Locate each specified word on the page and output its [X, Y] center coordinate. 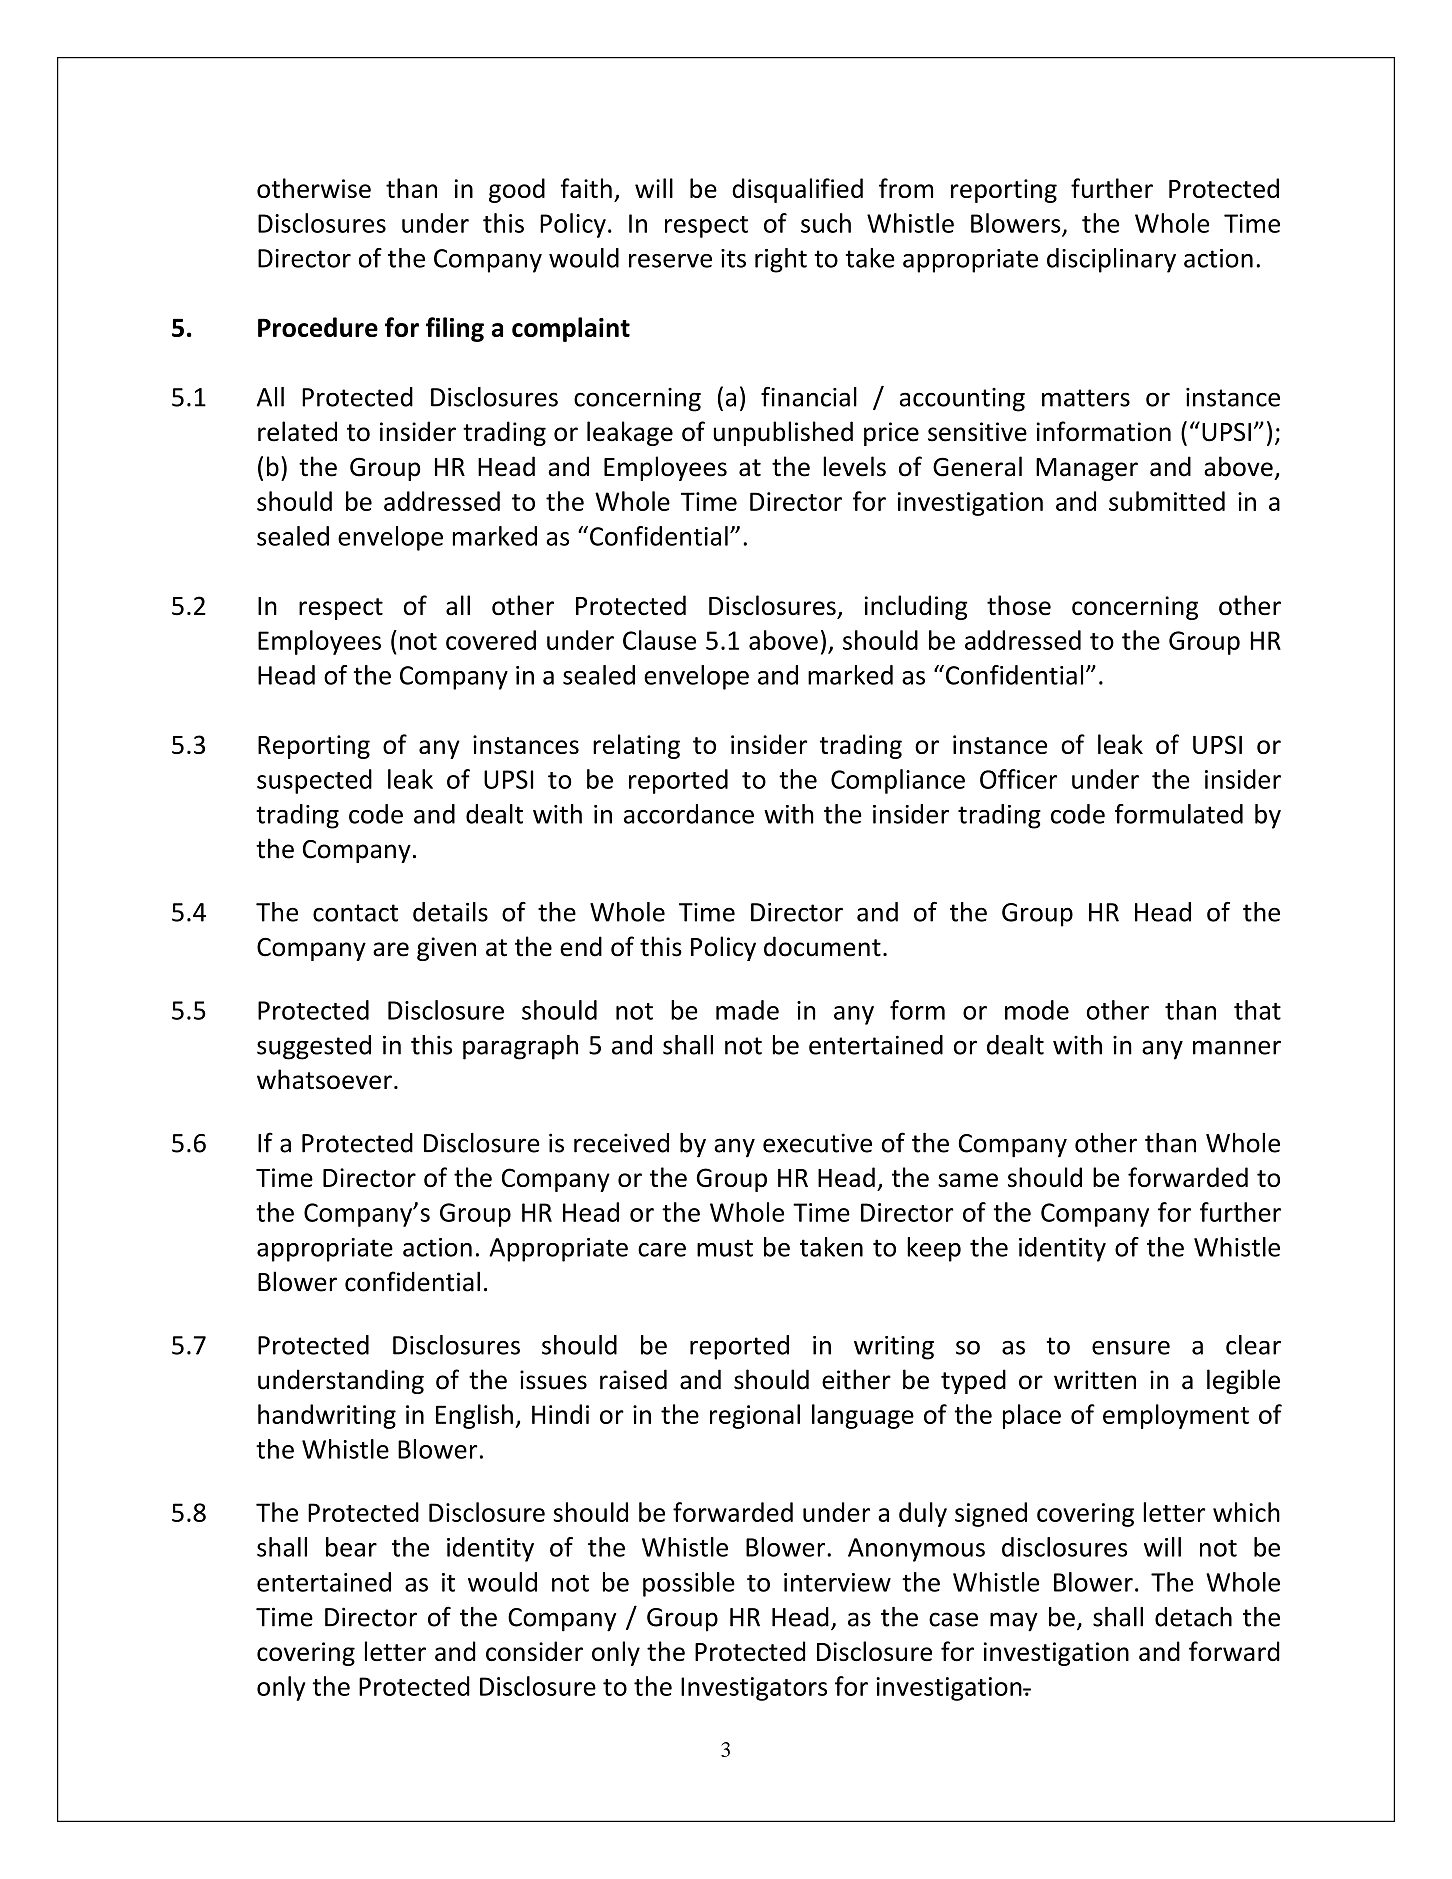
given [446, 949]
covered [491, 640]
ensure [1131, 1348]
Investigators [754, 1689]
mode [1037, 1010]
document [822, 946]
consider [534, 1651]
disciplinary [1111, 260]
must [725, 1248]
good [517, 190]
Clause [659, 640]
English [474, 1416]
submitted [1167, 501]
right [781, 260]
